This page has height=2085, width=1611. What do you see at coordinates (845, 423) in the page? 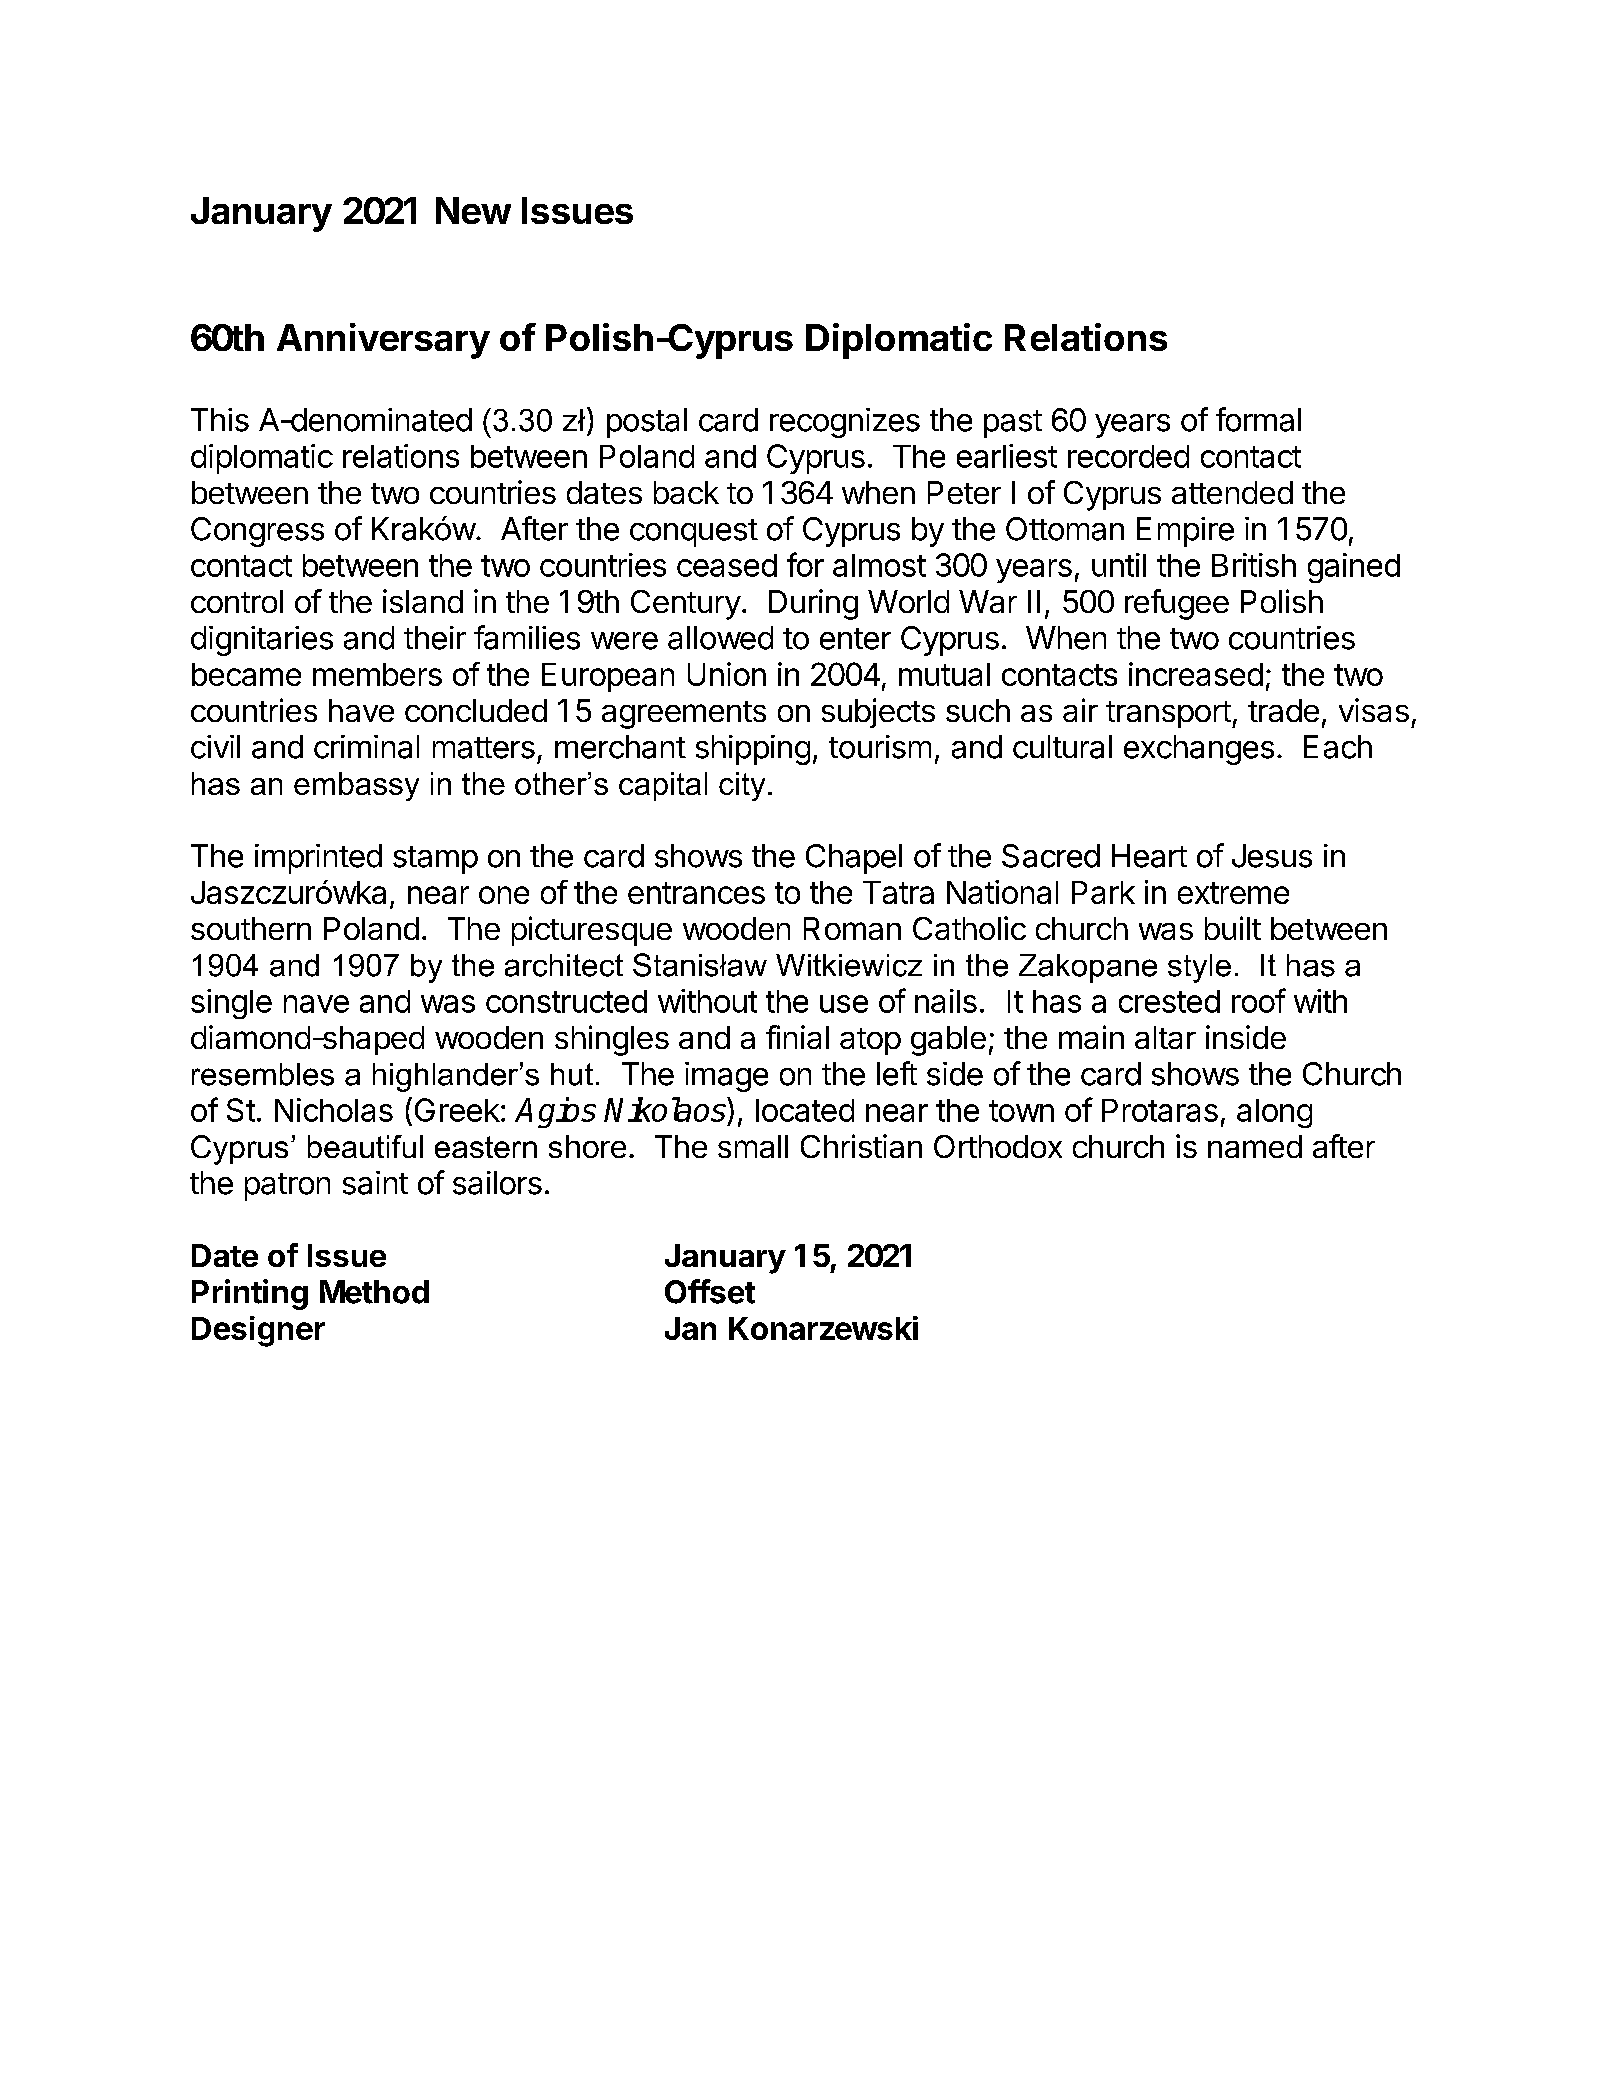
I see `recognizes` at bounding box center [845, 423].
